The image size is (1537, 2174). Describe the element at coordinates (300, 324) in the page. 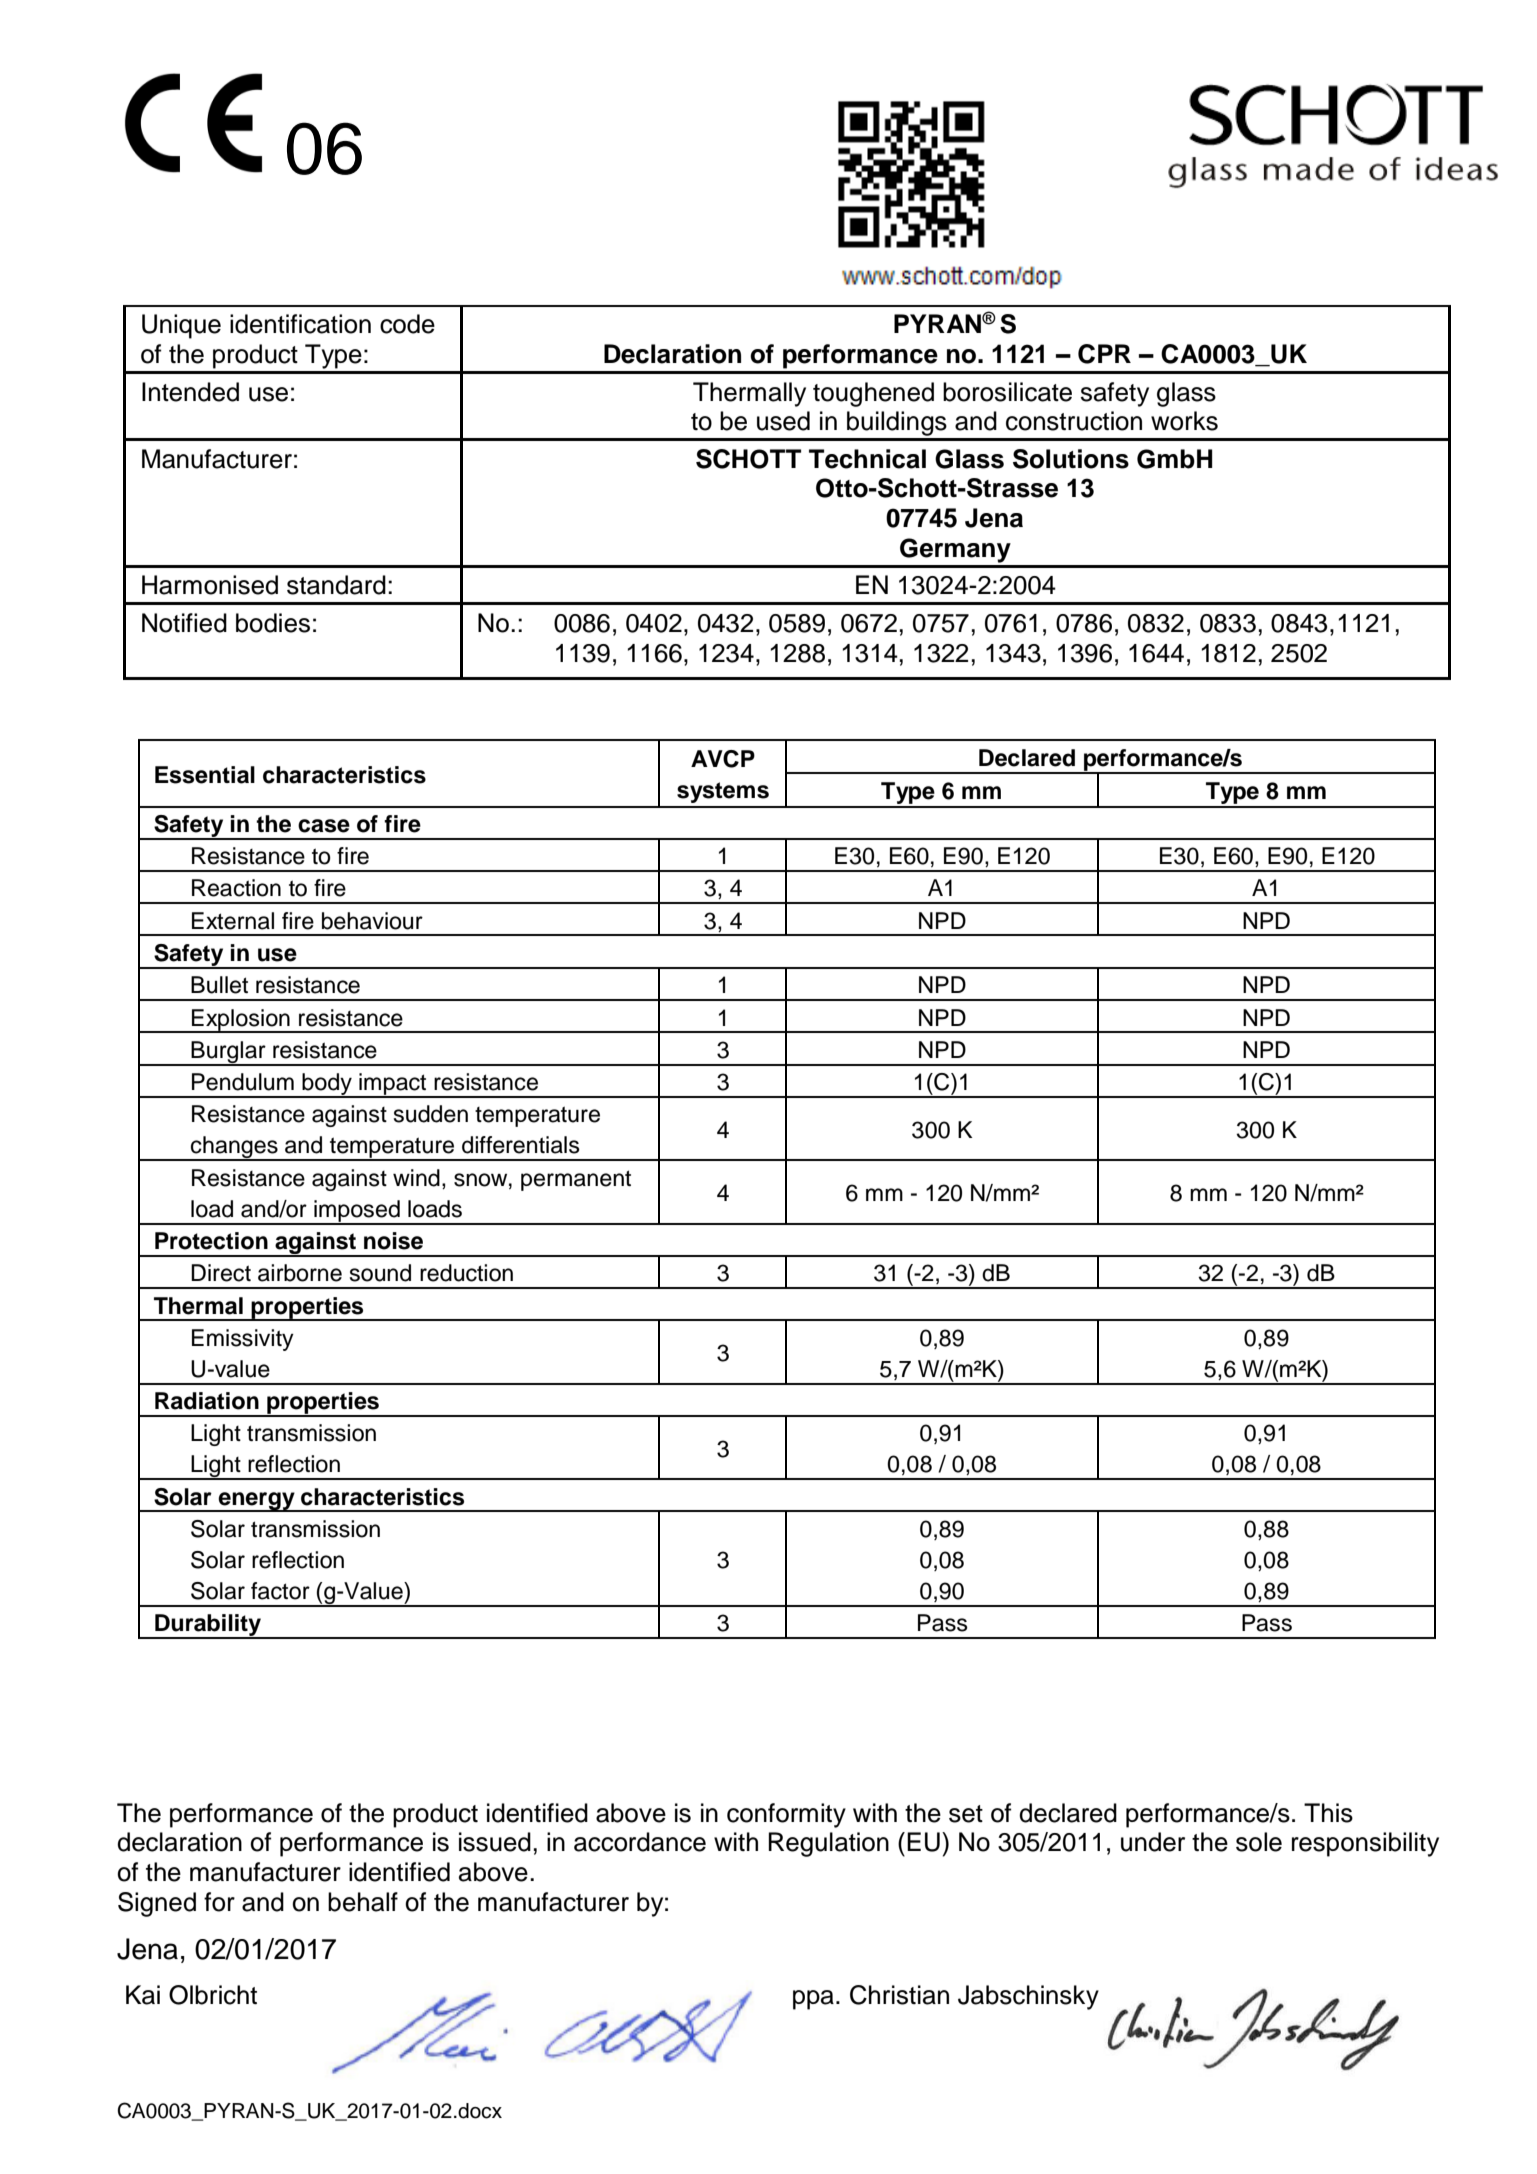

I see `identification` at that location.
